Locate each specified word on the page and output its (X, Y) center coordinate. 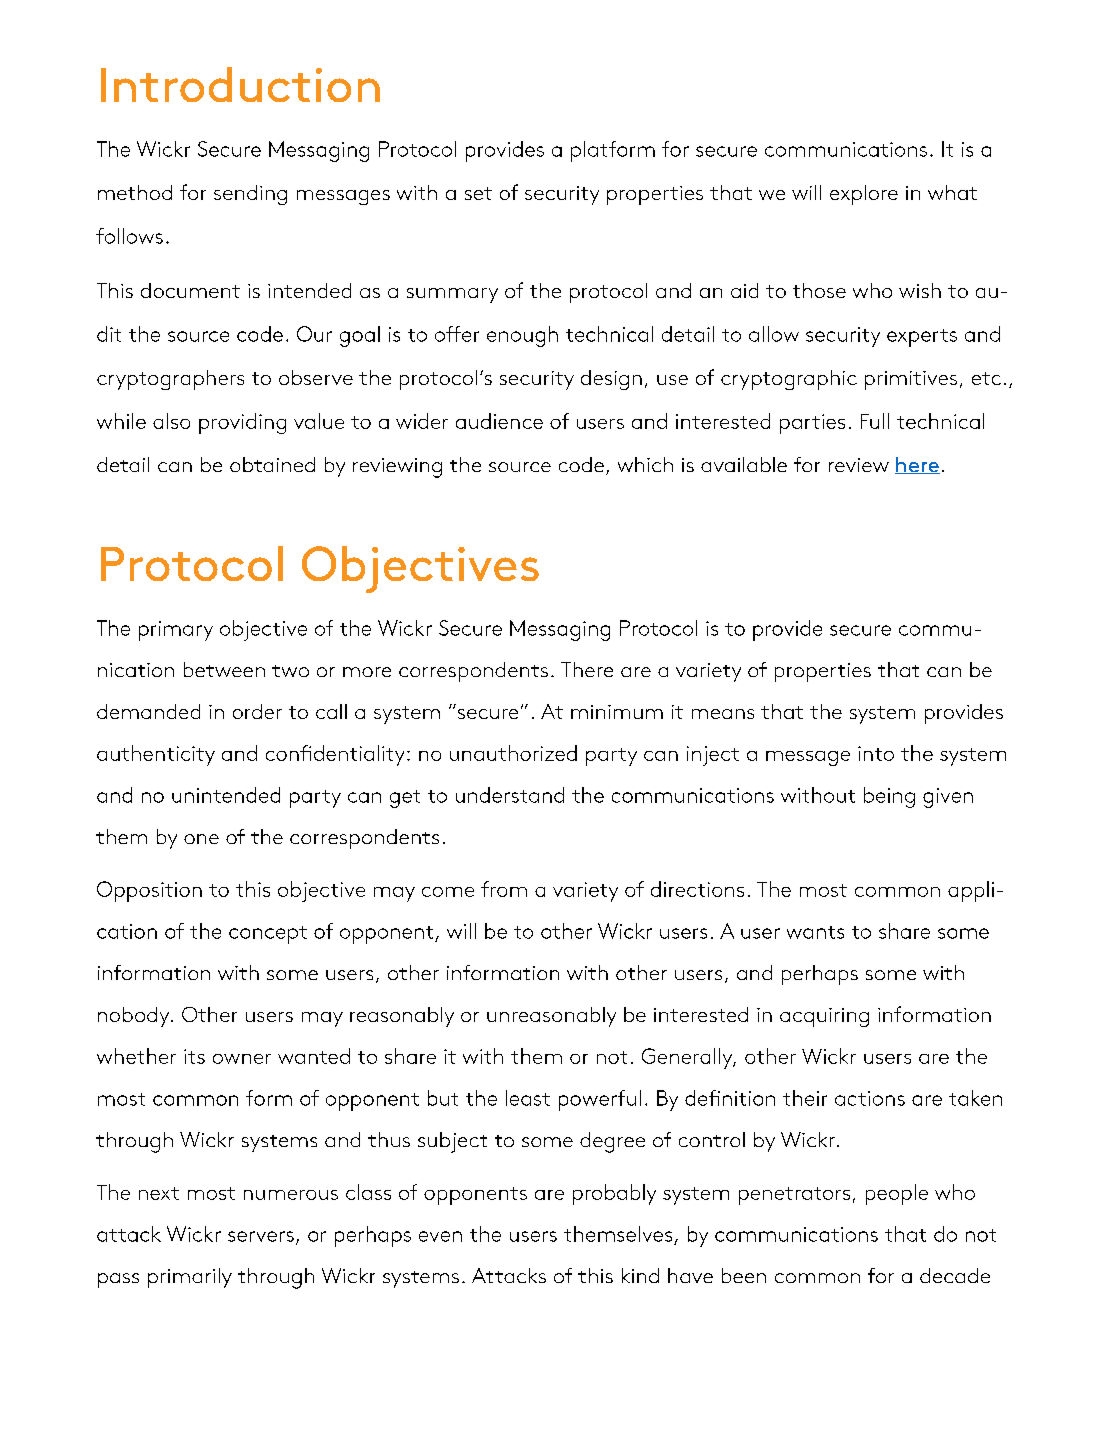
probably (614, 1194)
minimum (617, 712)
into (876, 753)
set (478, 193)
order (257, 711)
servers (261, 1236)
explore (864, 195)
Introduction (240, 84)
